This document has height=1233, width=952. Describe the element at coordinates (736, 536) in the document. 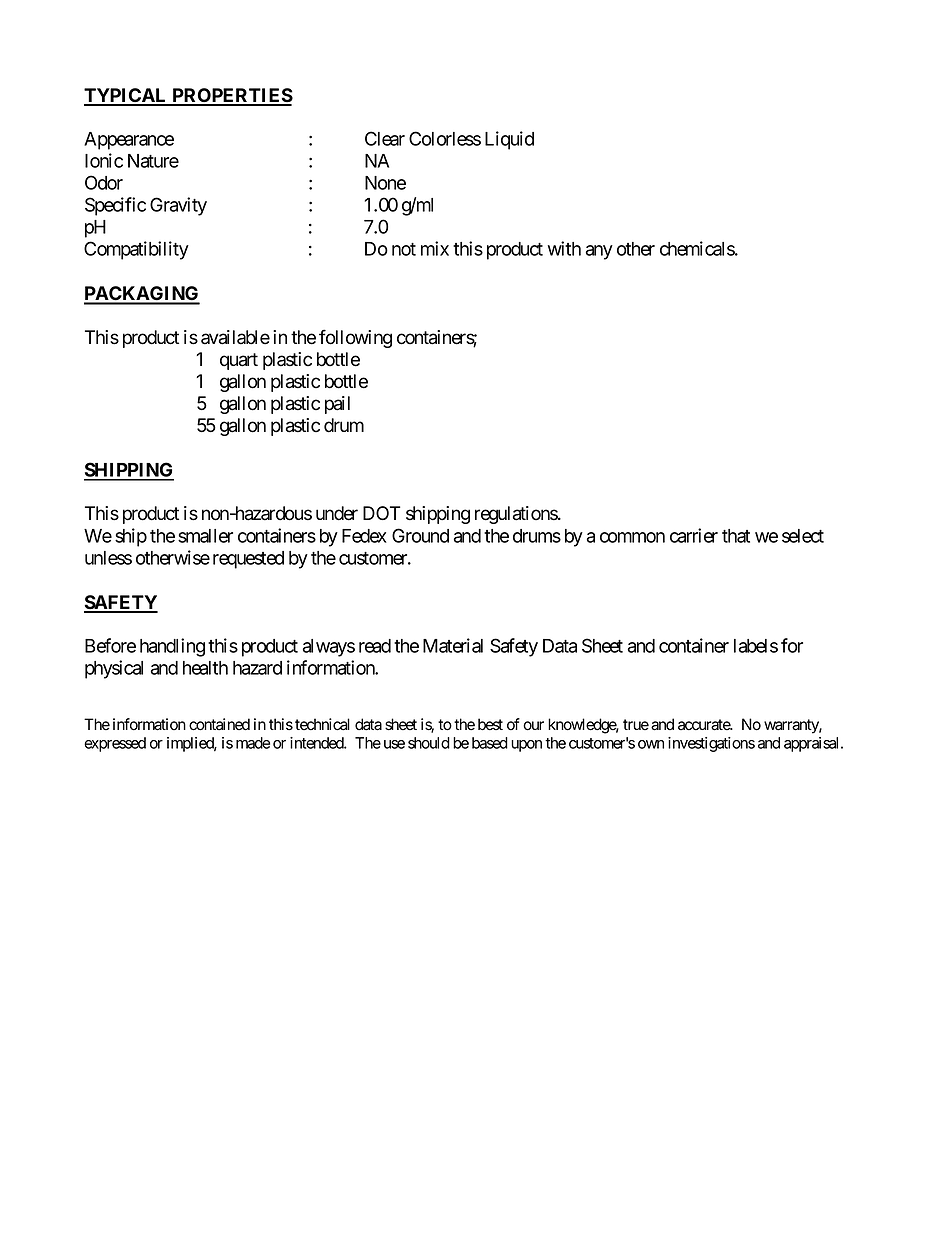

I see `that` at that location.
